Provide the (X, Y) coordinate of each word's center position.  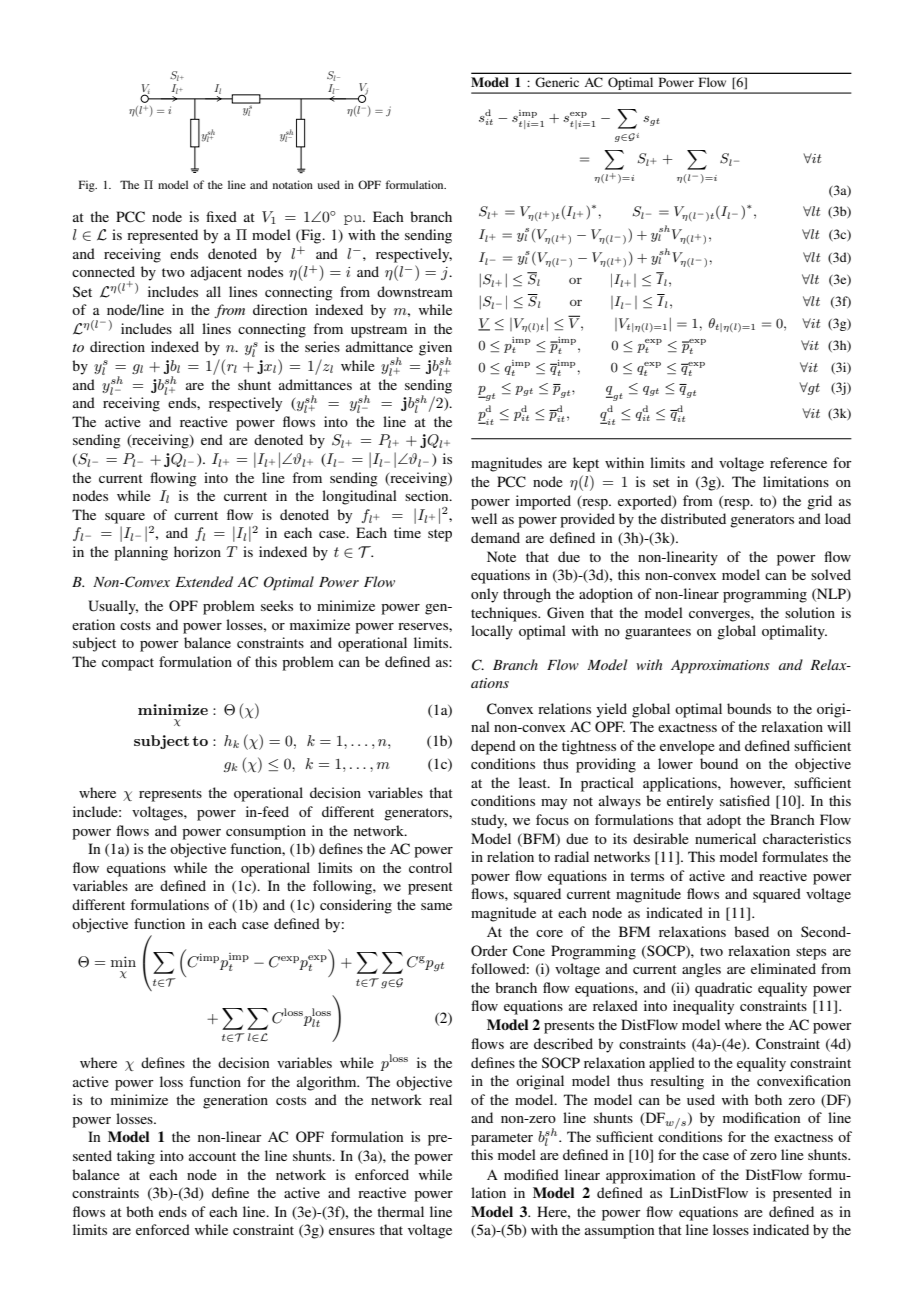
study (489, 821)
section (428, 495)
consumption (266, 832)
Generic (557, 82)
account (212, 1156)
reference (798, 462)
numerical (725, 838)
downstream (415, 291)
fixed (221, 216)
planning (141, 553)
